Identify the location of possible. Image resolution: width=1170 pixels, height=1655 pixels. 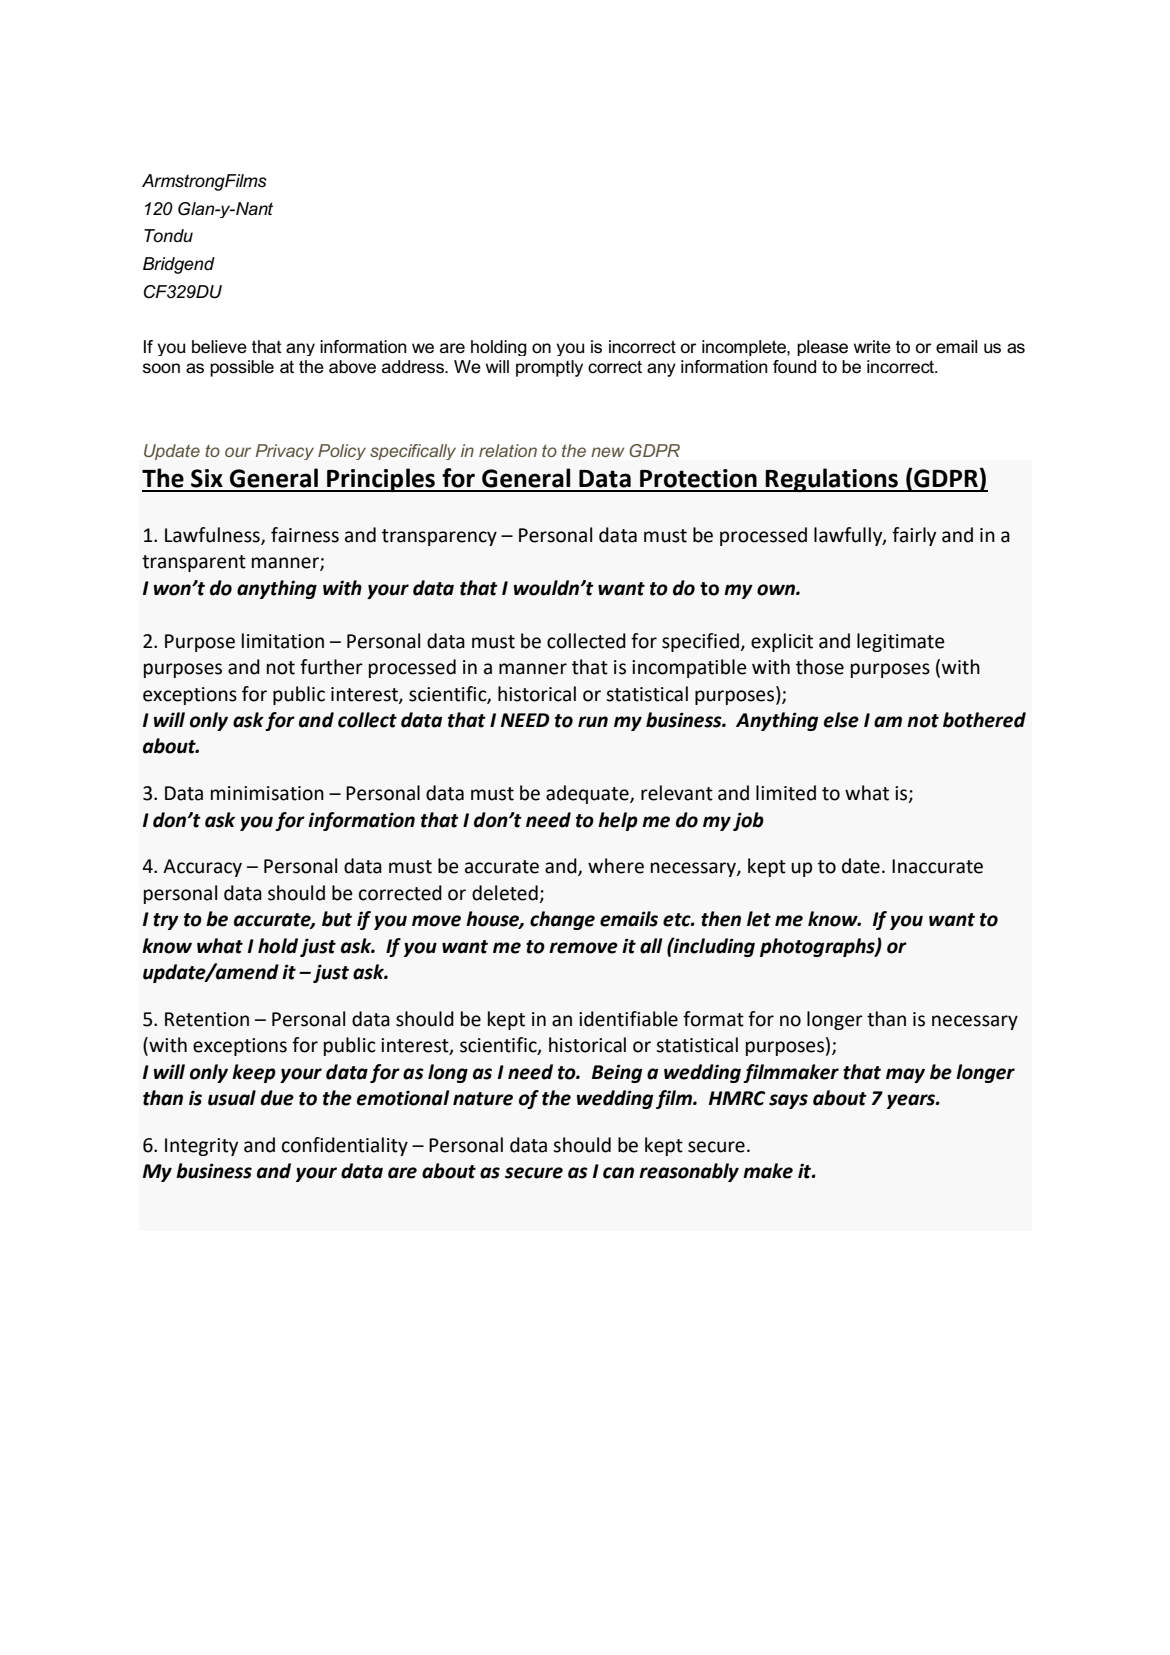
(242, 368).
